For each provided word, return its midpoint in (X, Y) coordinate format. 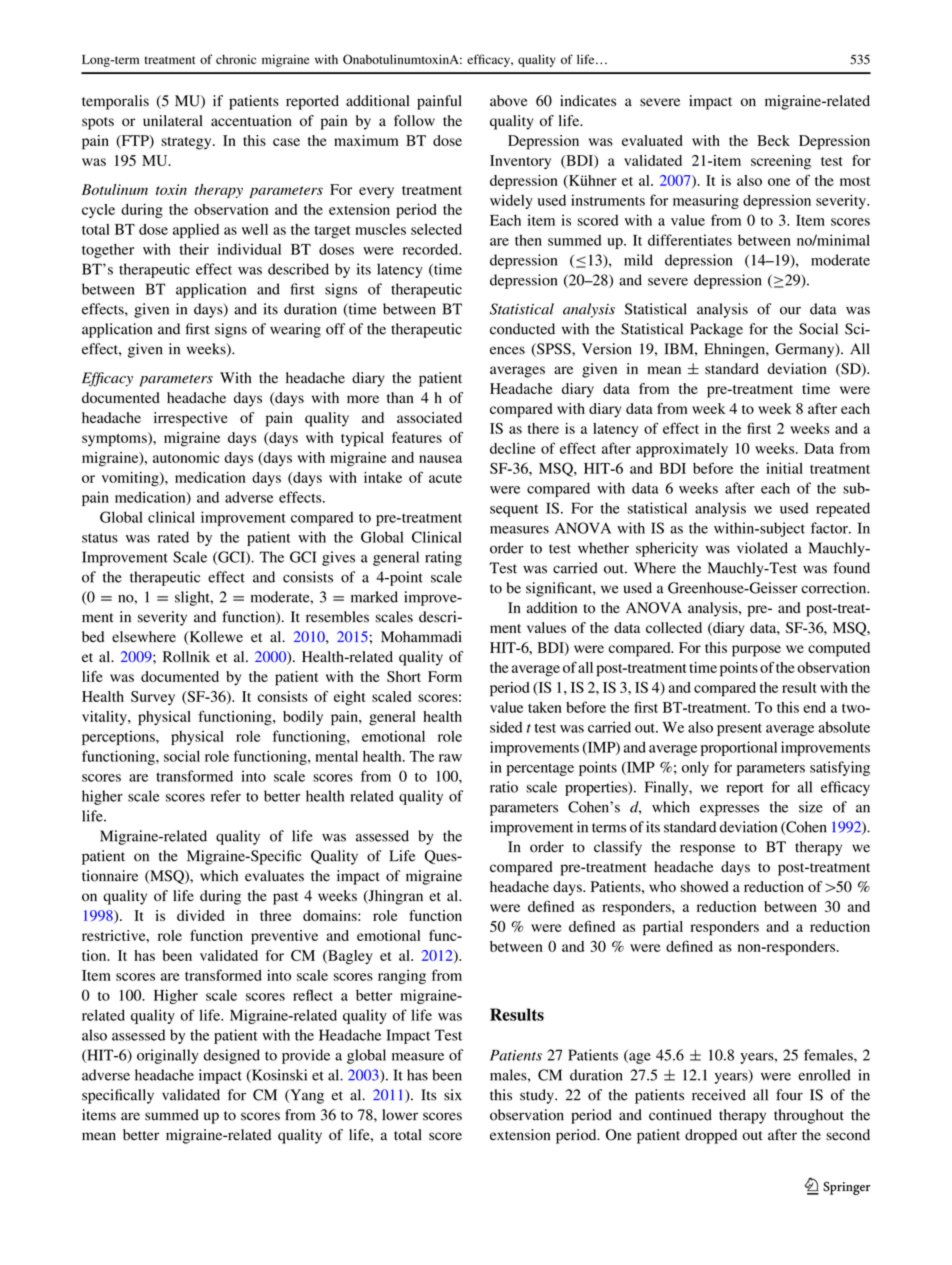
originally (168, 1056)
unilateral (173, 120)
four (789, 1095)
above (508, 101)
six (453, 1095)
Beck (773, 140)
